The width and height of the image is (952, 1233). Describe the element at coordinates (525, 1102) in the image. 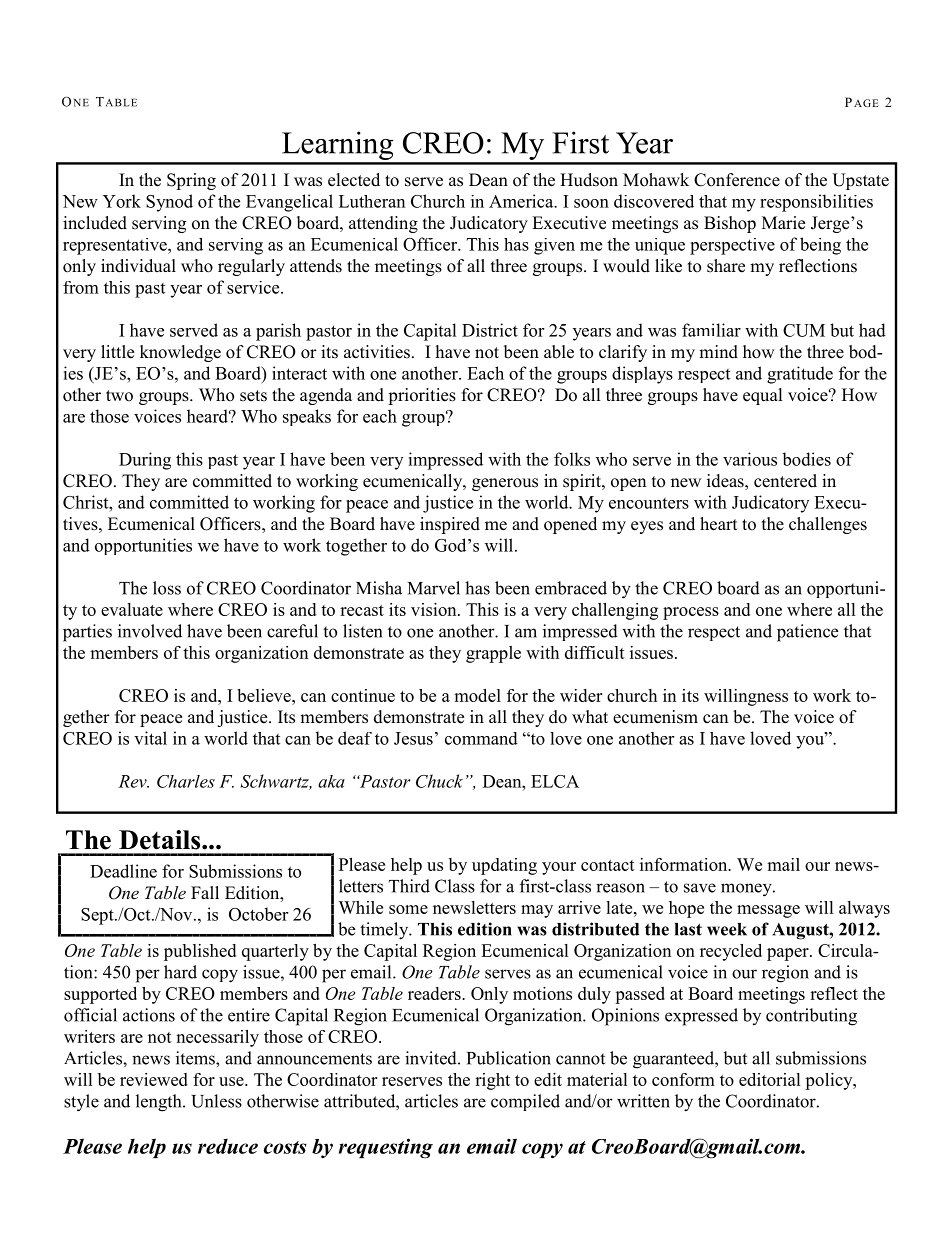

I see `compiled` at that location.
